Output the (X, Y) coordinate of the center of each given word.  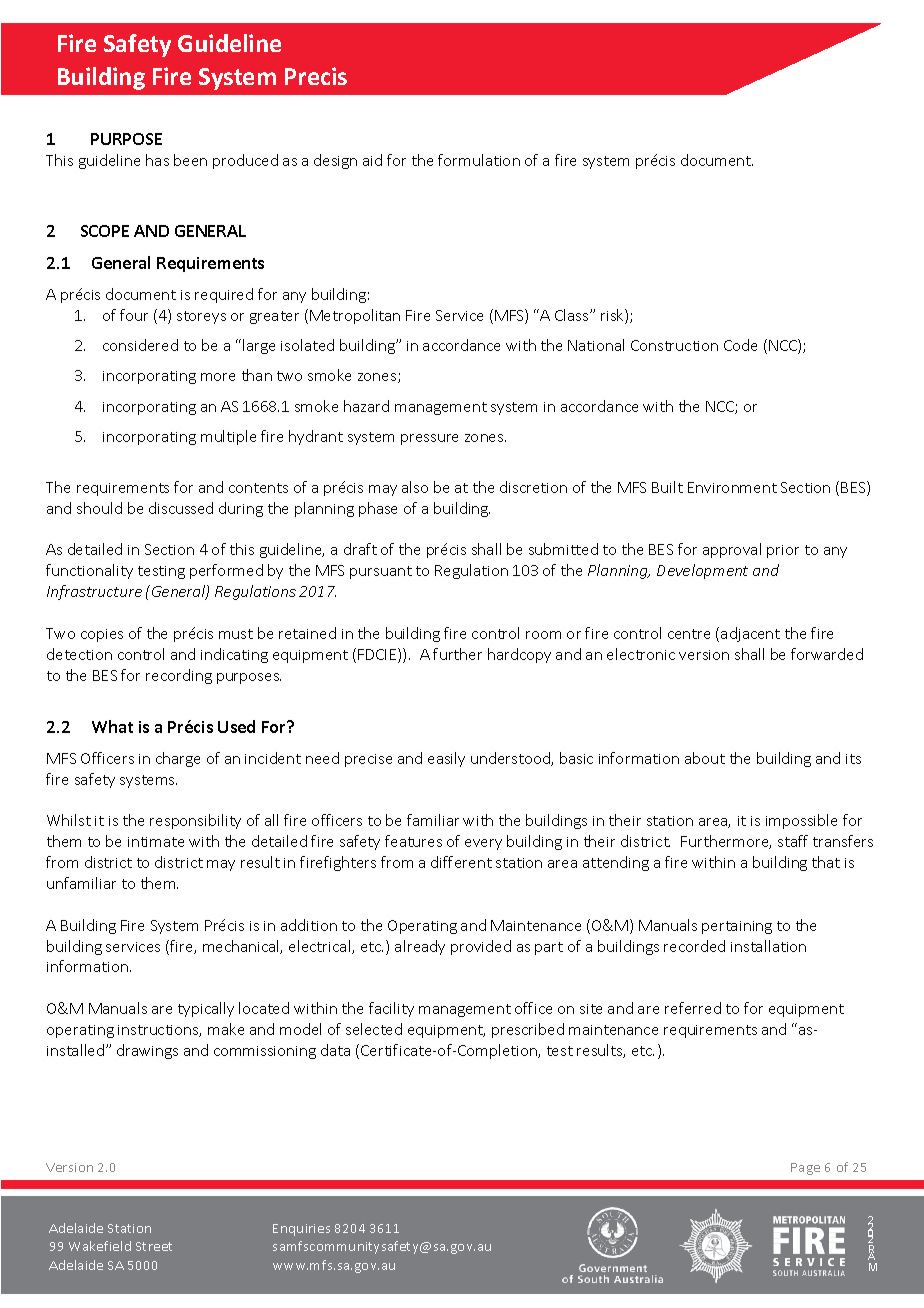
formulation (479, 160)
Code (740, 345)
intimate (156, 842)
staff (793, 841)
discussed (181, 508)
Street (154, 1246)
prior (783, 551)
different (461, 862)
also (415, 487)
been (190, 160)
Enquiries (301, 1230)
